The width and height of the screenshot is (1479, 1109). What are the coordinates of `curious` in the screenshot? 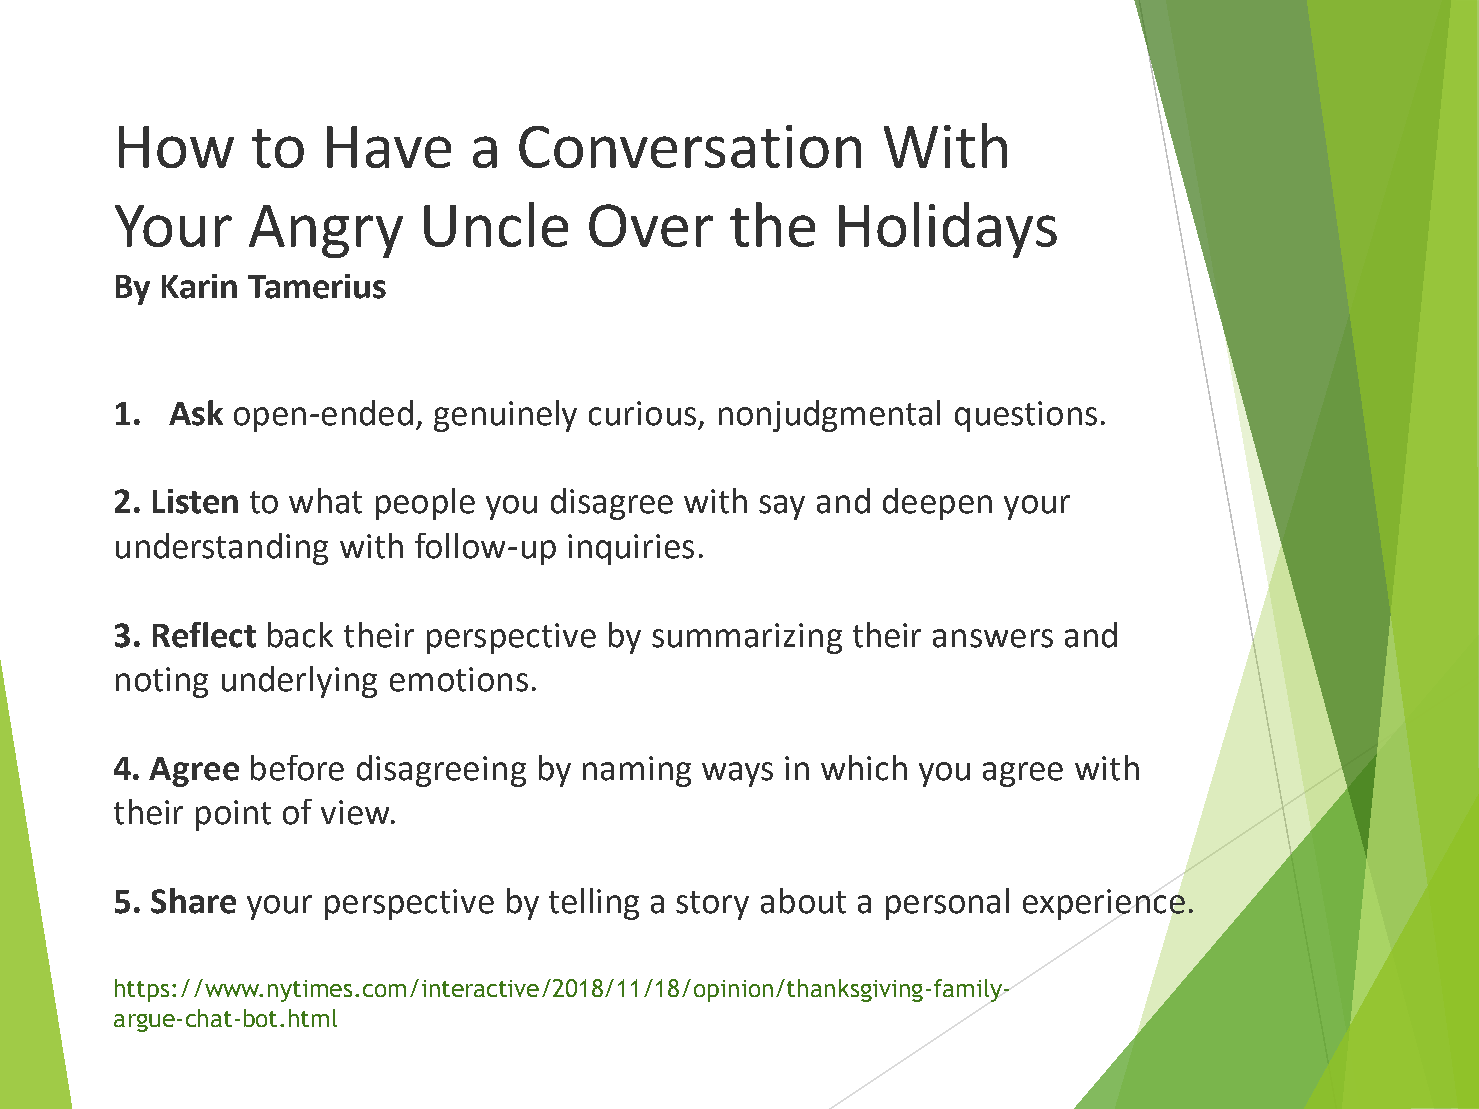 It's located at (642, 413).
